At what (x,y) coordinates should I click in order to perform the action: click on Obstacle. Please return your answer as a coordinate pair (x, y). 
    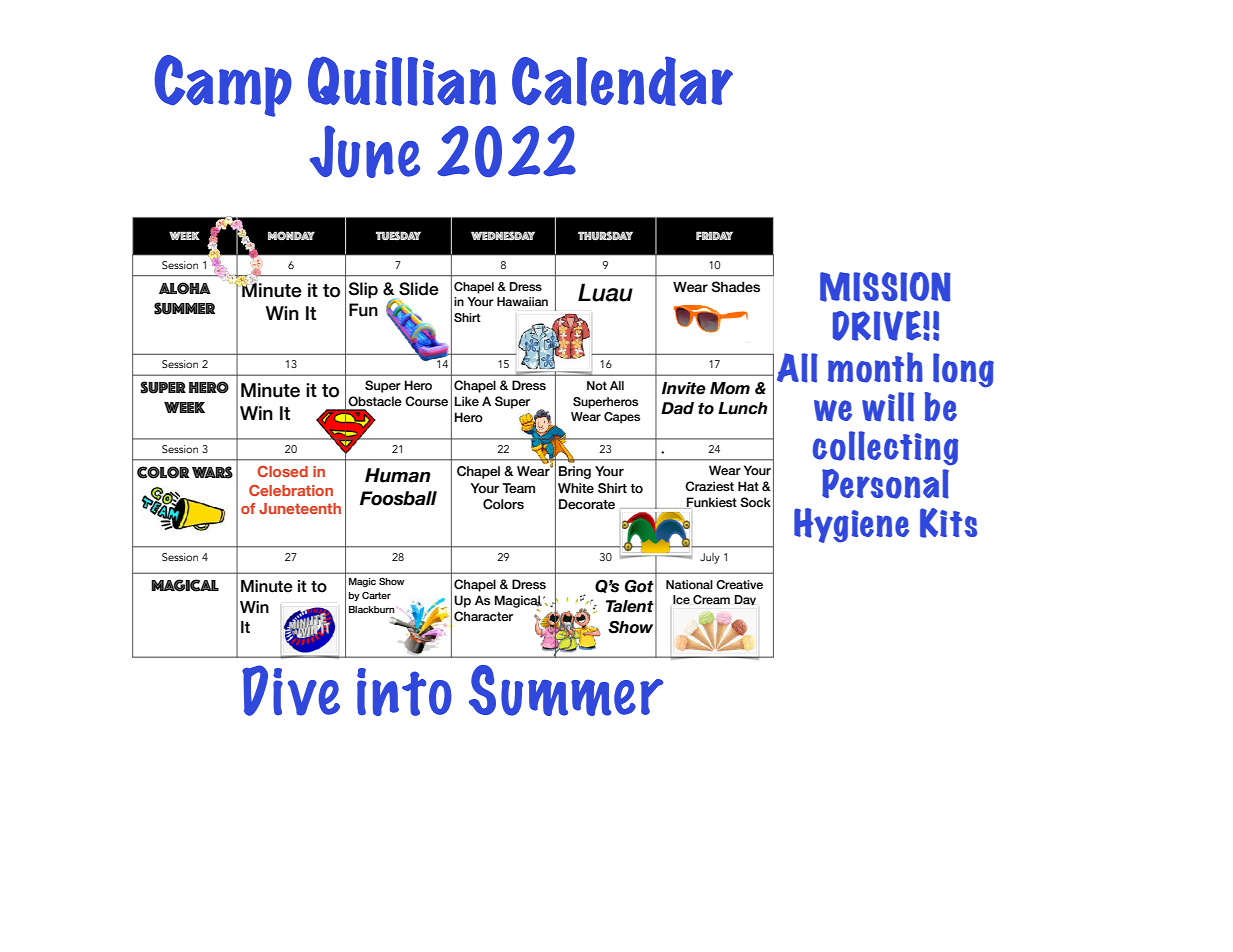
    Looking at the image, I should click on (375, 401).
